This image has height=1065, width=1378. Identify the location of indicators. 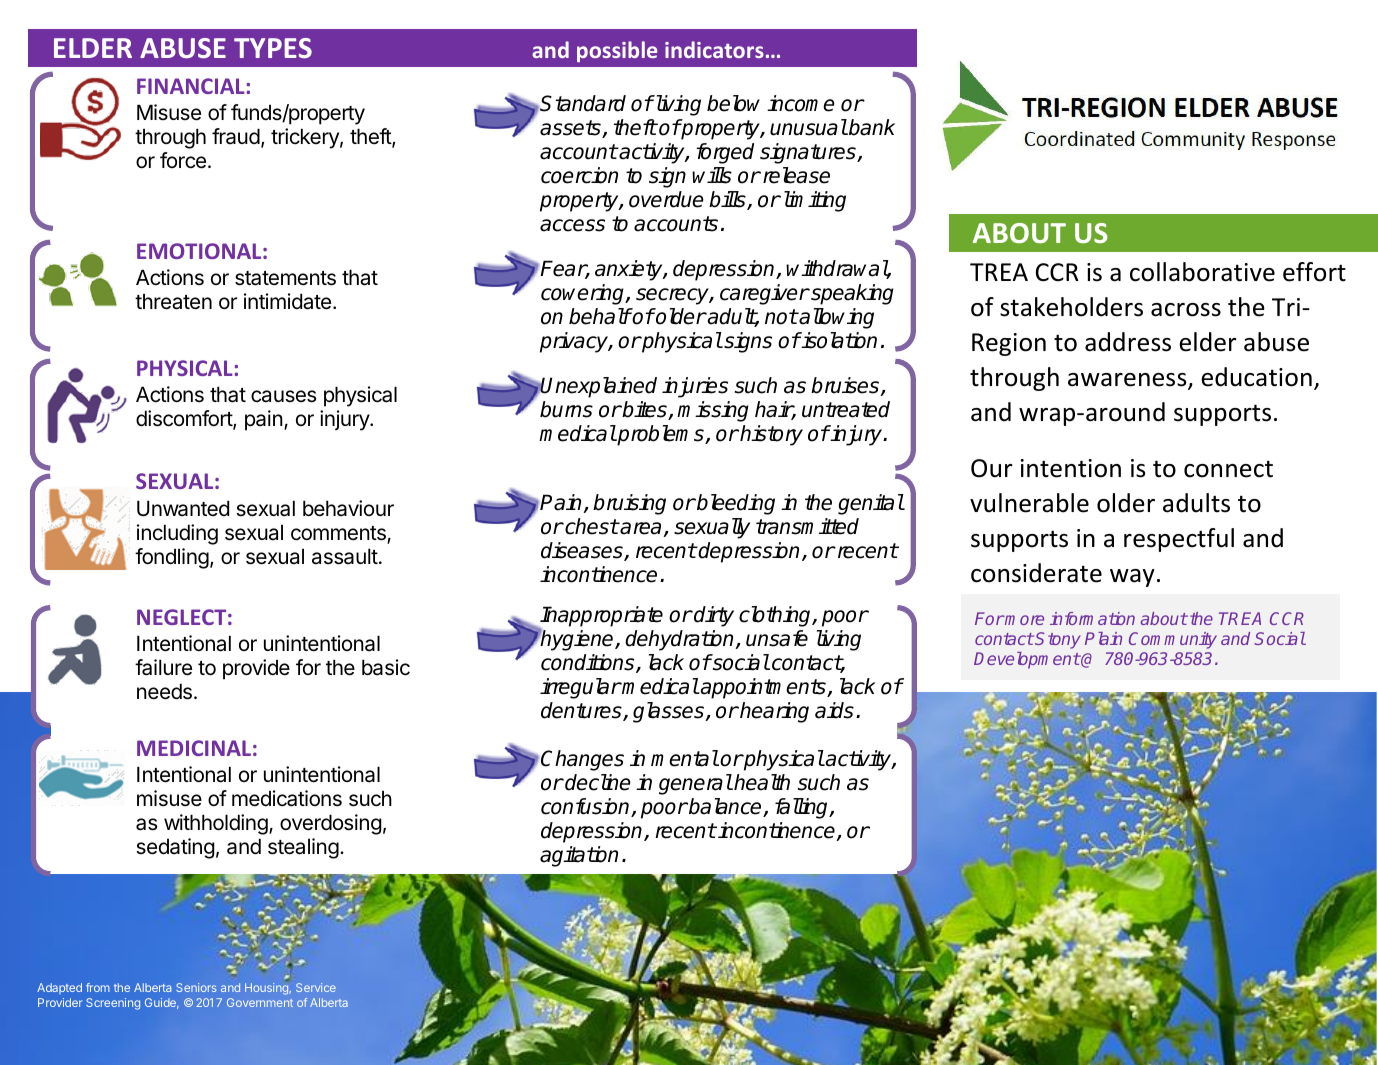
(714, 49).
